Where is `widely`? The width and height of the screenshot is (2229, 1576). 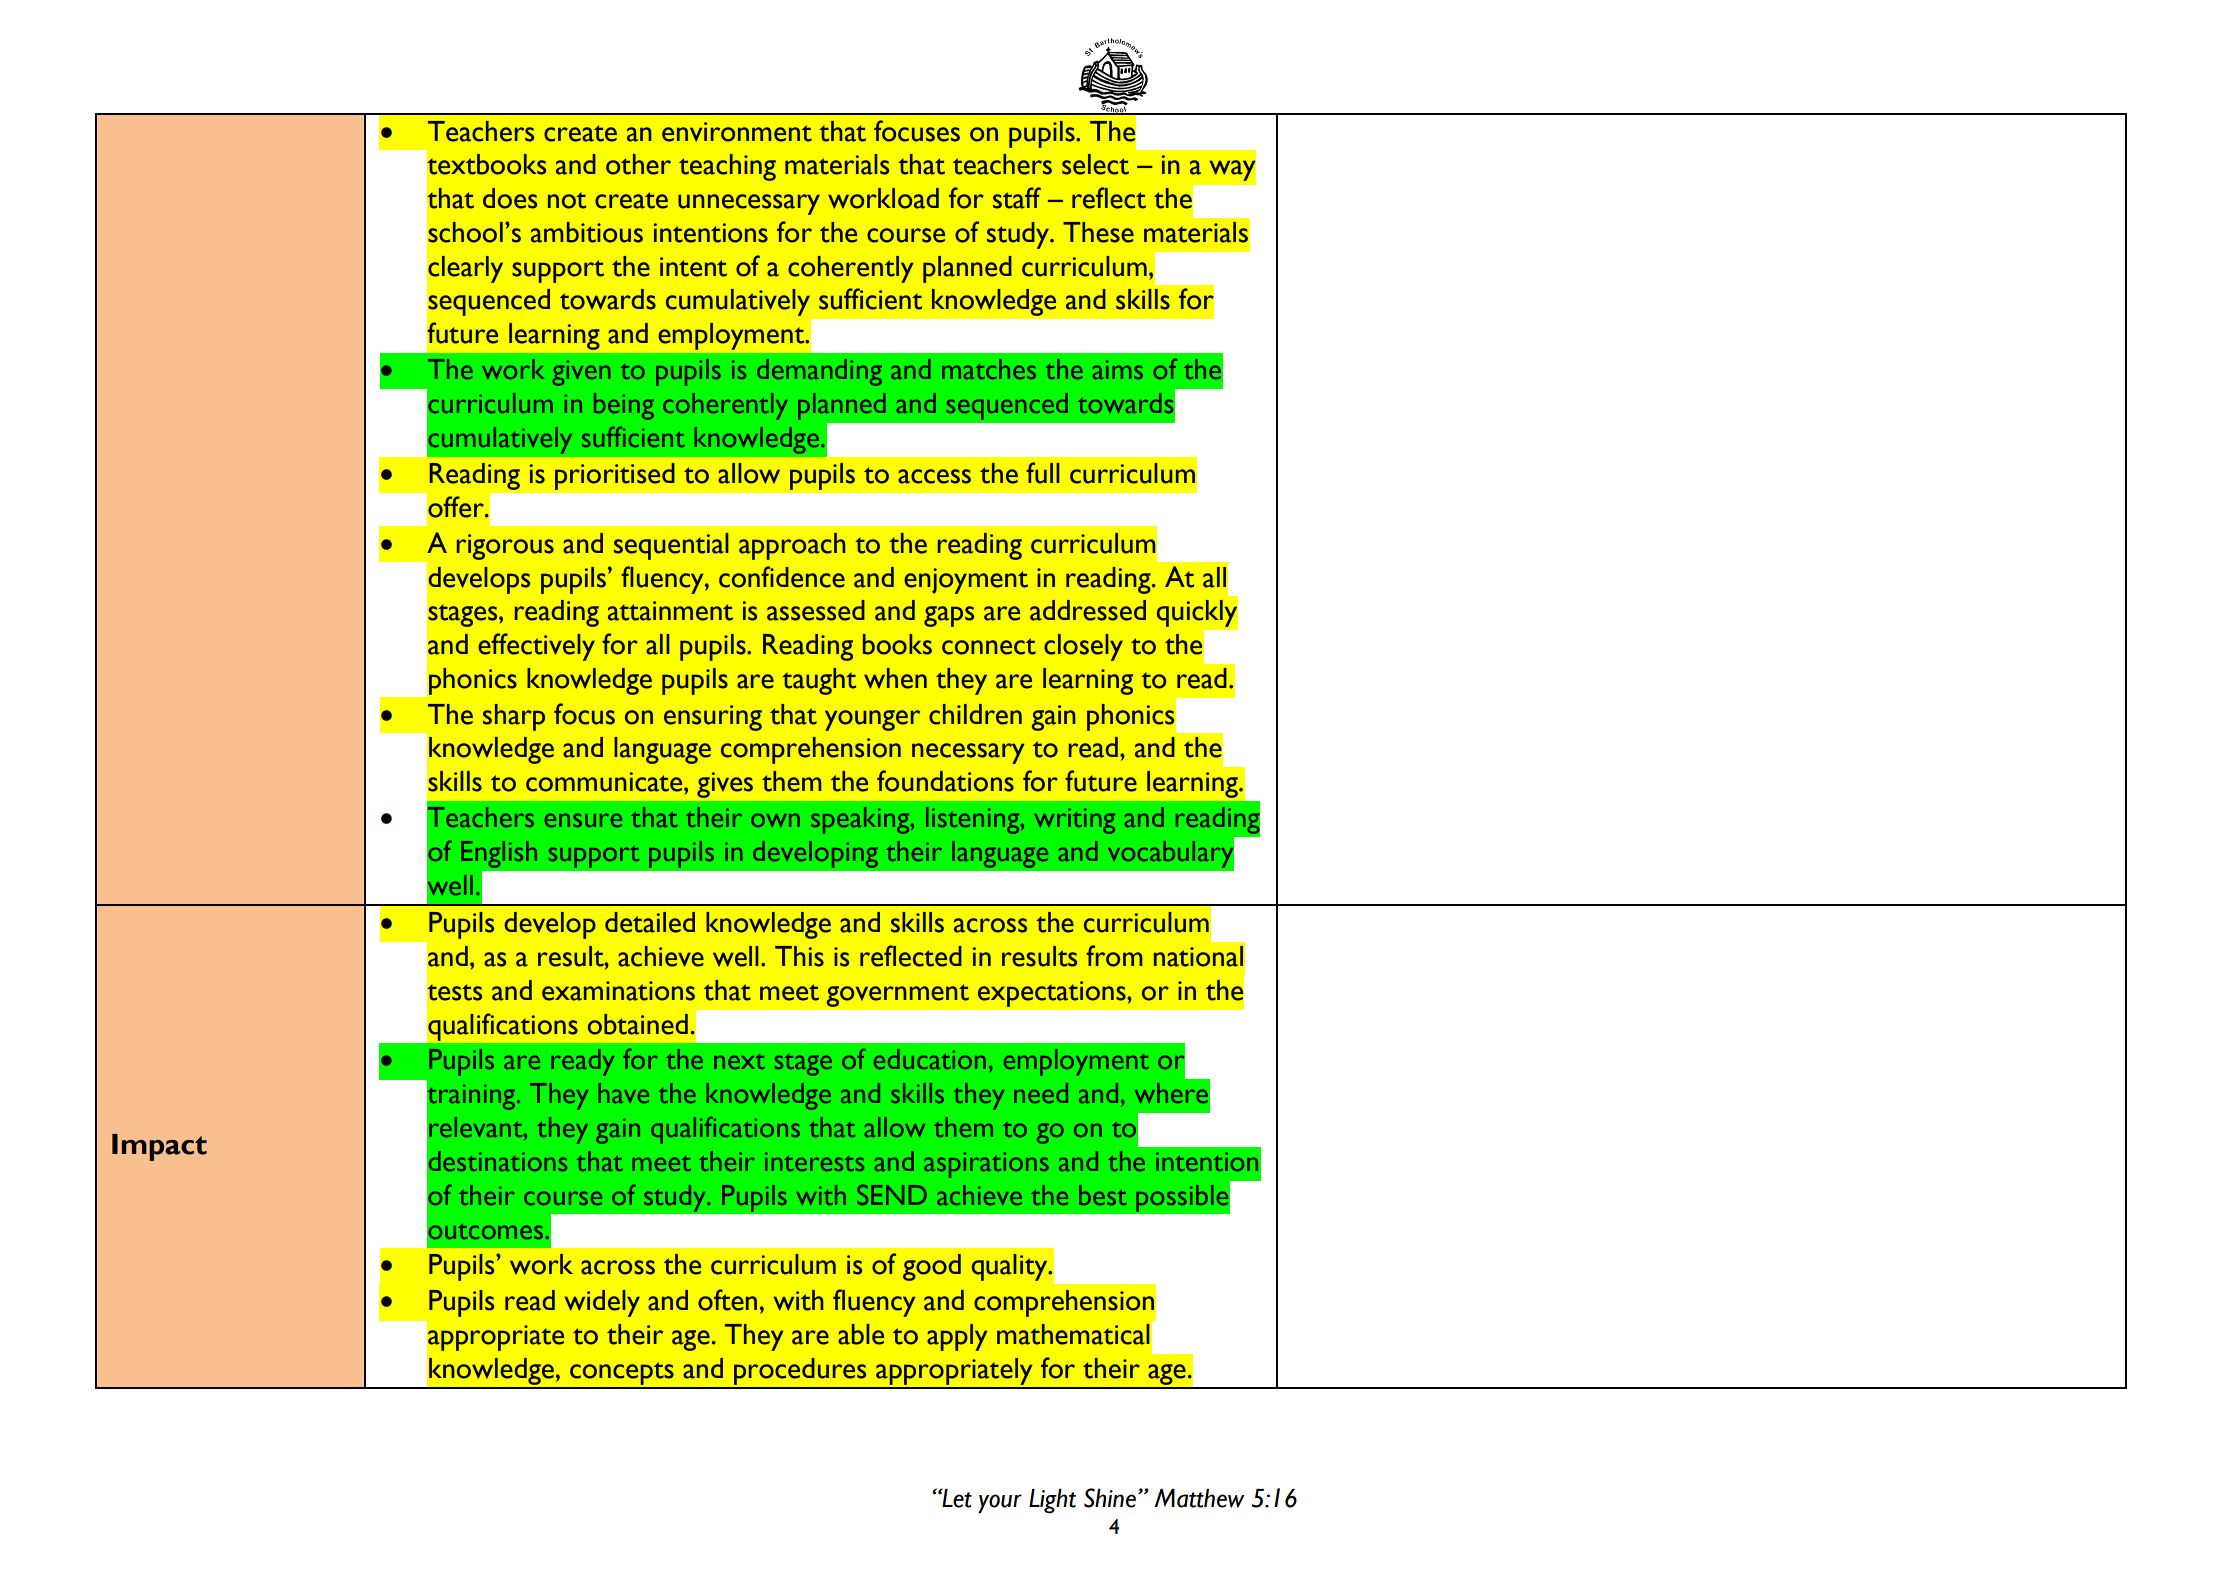 widely is located at coordinates (602, 1303).
